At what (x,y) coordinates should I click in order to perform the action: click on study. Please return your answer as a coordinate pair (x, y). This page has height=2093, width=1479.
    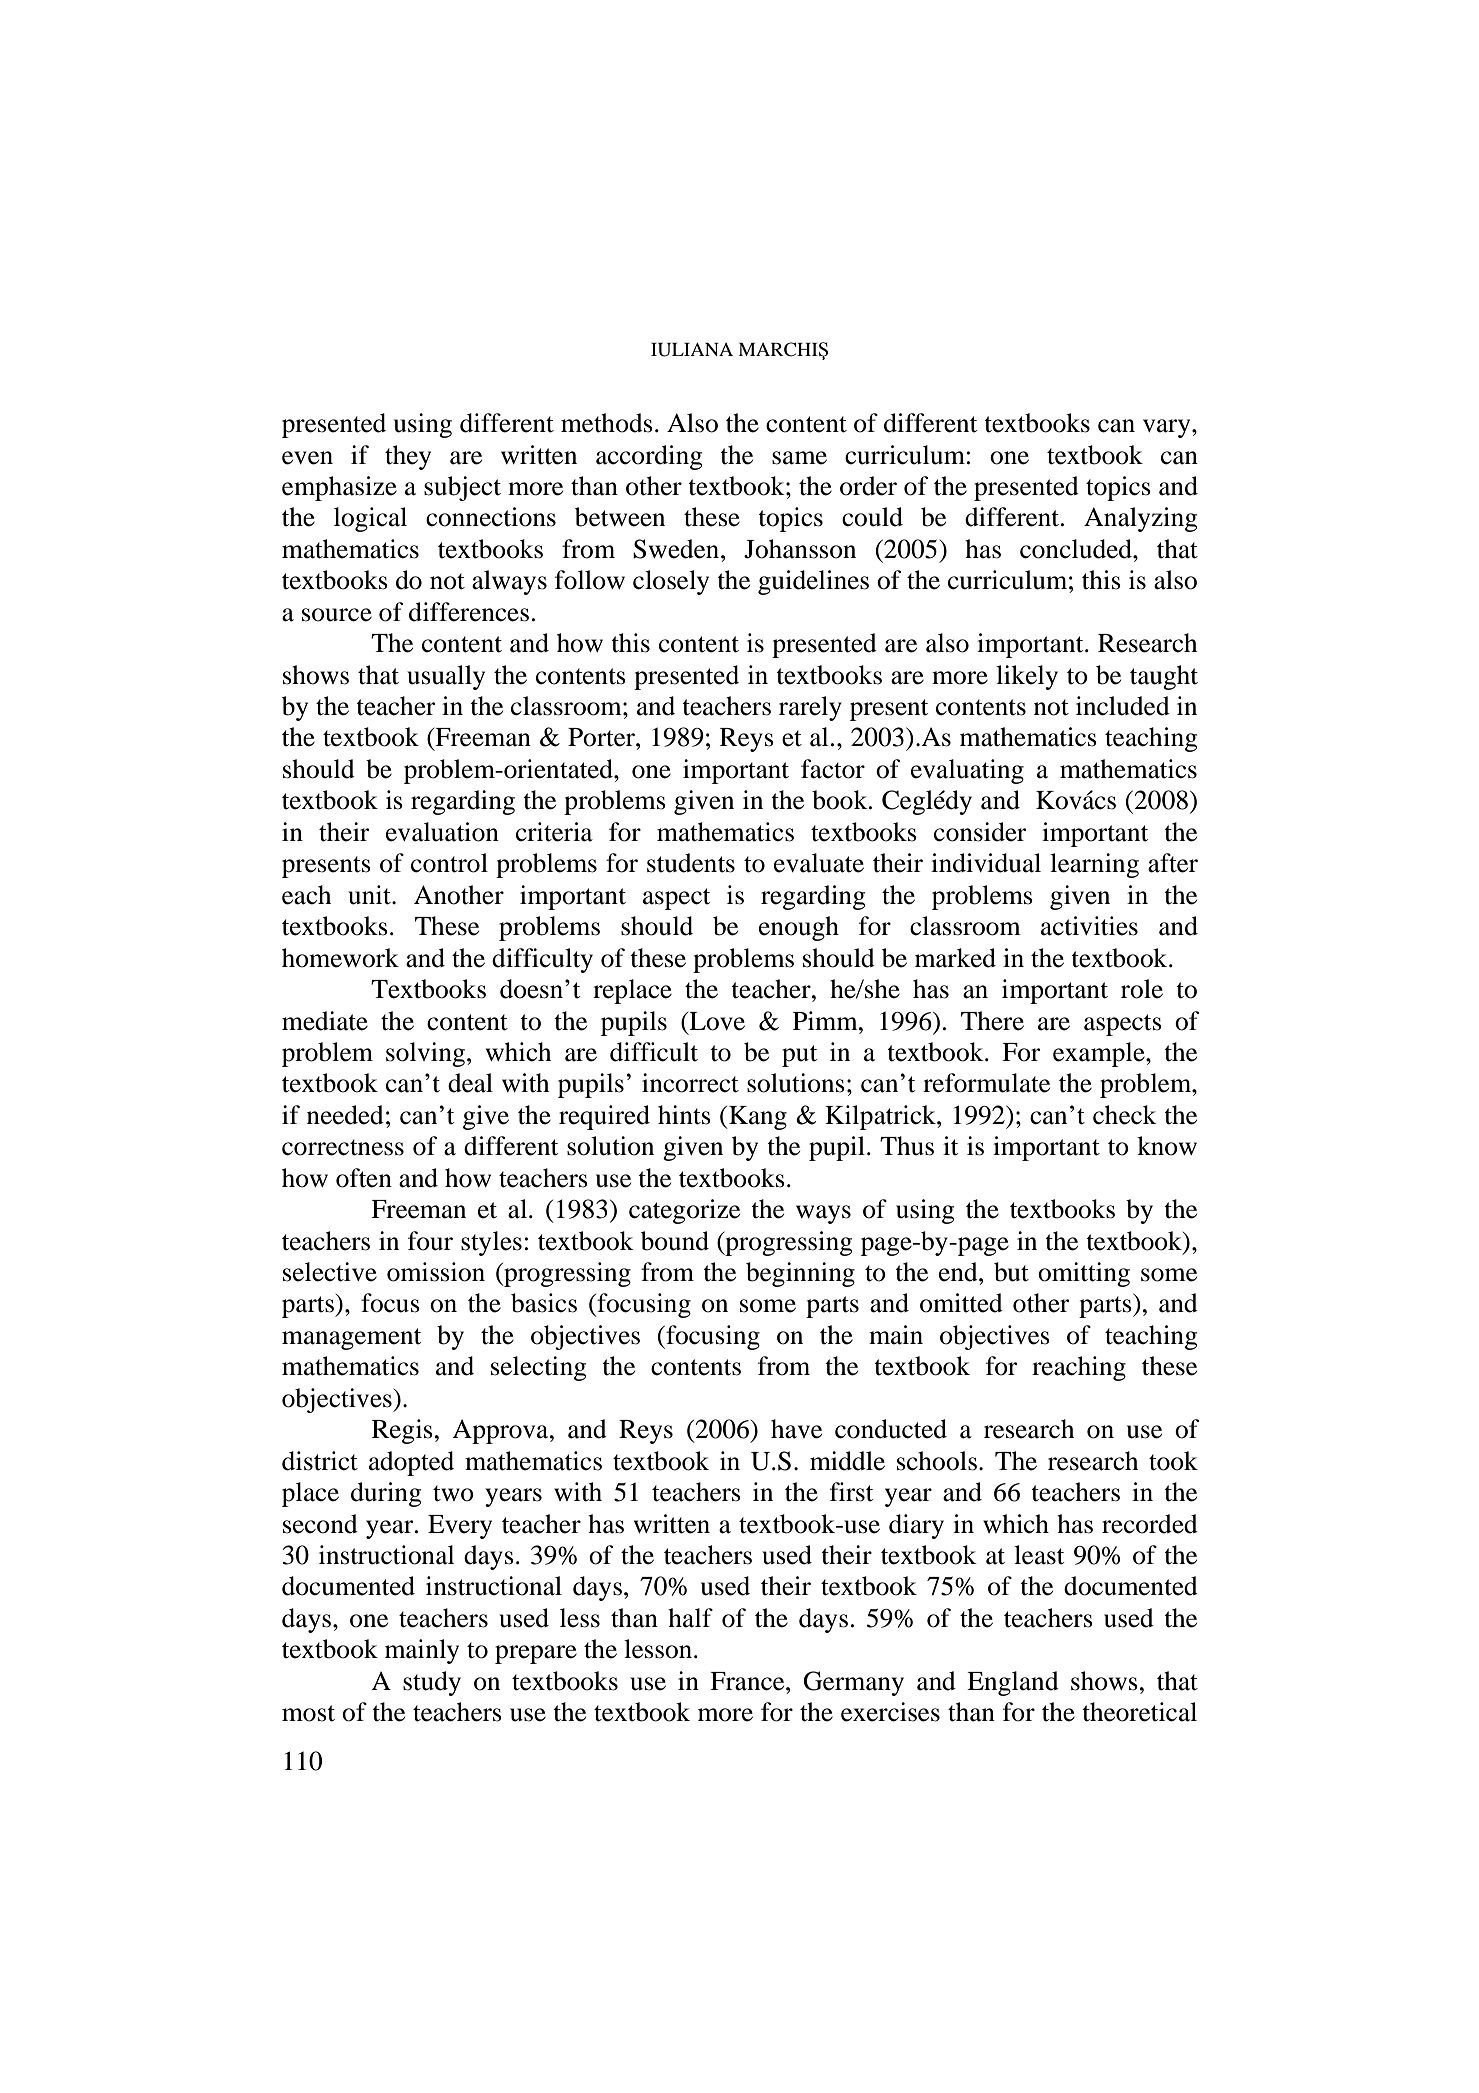
    Looking at the image, I should click on (432, 1683).
